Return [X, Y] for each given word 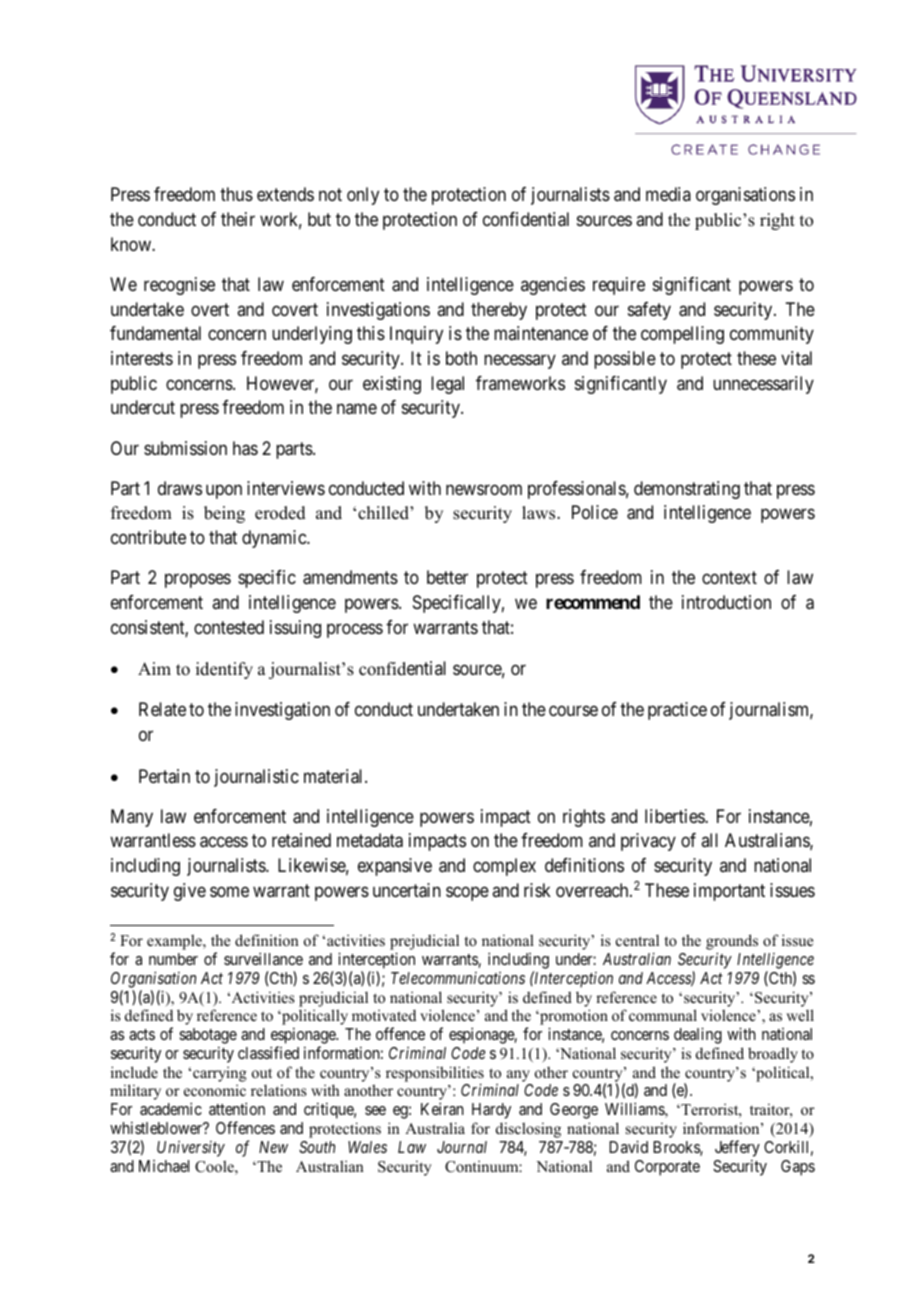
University [191, 1149]
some [229, 891]
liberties [675, 816]
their [238, 219]
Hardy [491, 1111]
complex [504, 867]
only [363, 196]
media [668, 194]
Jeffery [737, 1148]
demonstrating [687, 490]
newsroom [484, 489]
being [224, 514]
